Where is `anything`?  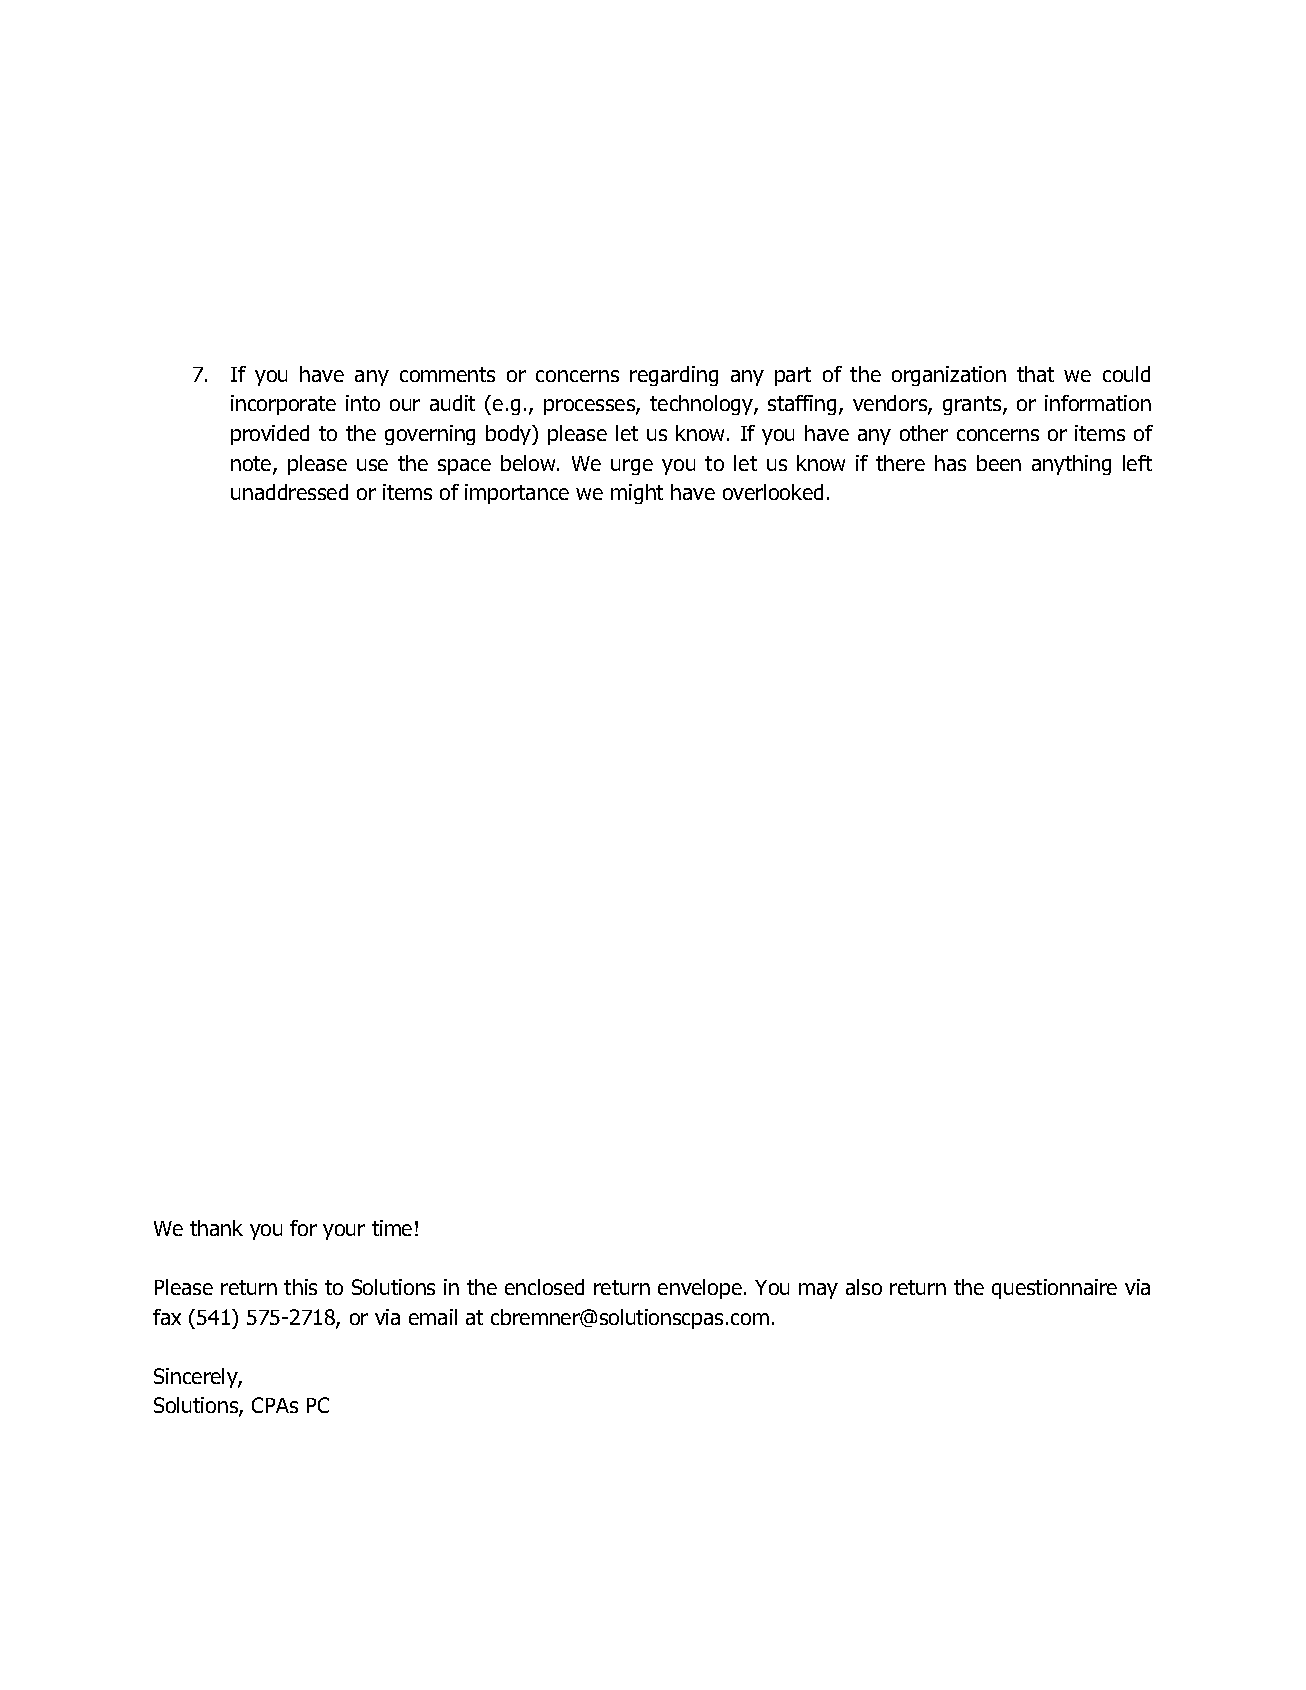 anything is located at coordinates (1071, 465).
